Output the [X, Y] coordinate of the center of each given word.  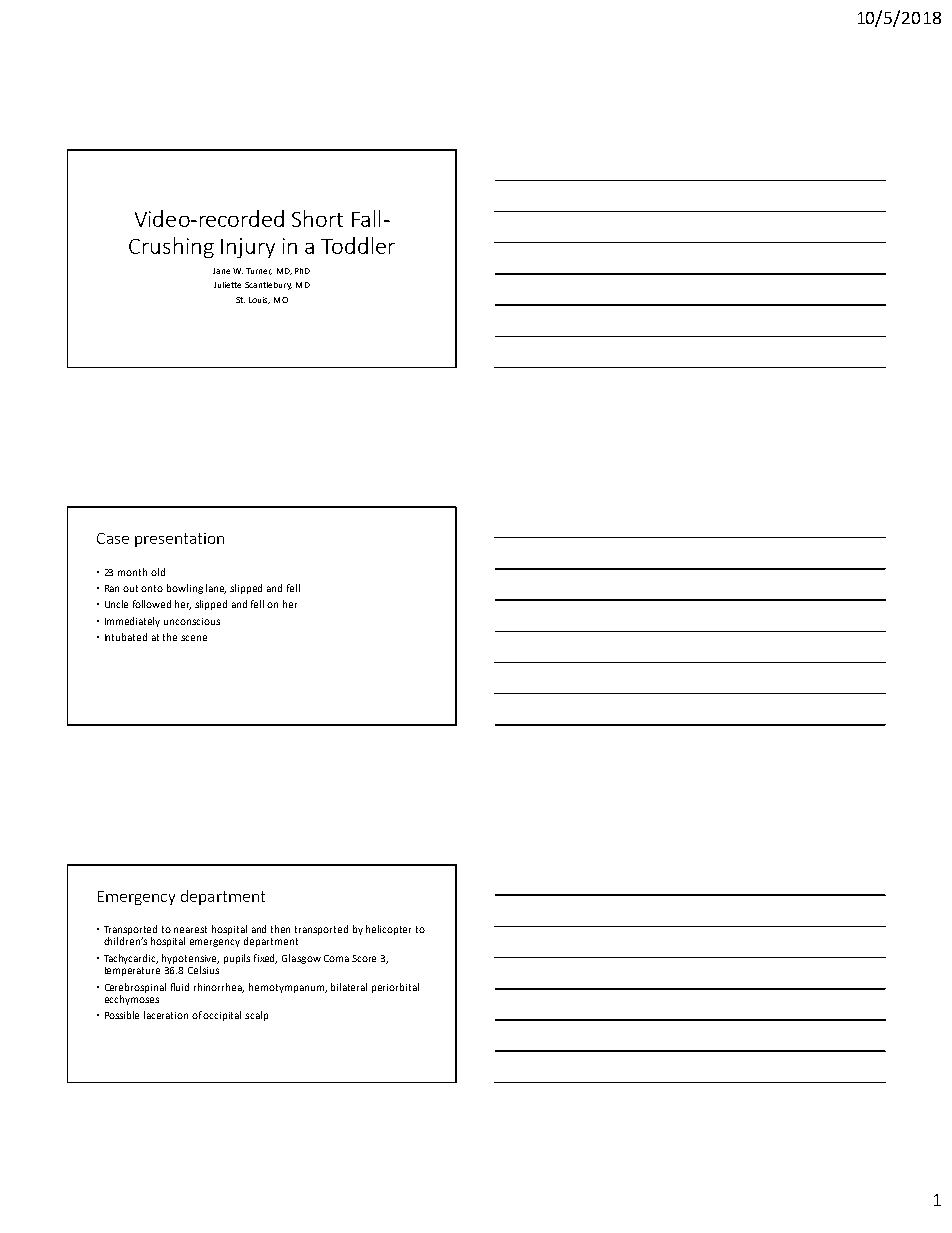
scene [194, 638]
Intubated [126, 637]
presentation [179, 540]
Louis [259, 300]
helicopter [388, 930]
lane [216, 589]
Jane [221, 271]
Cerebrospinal [135, 988]
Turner [259, 271]
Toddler [358, 245]
